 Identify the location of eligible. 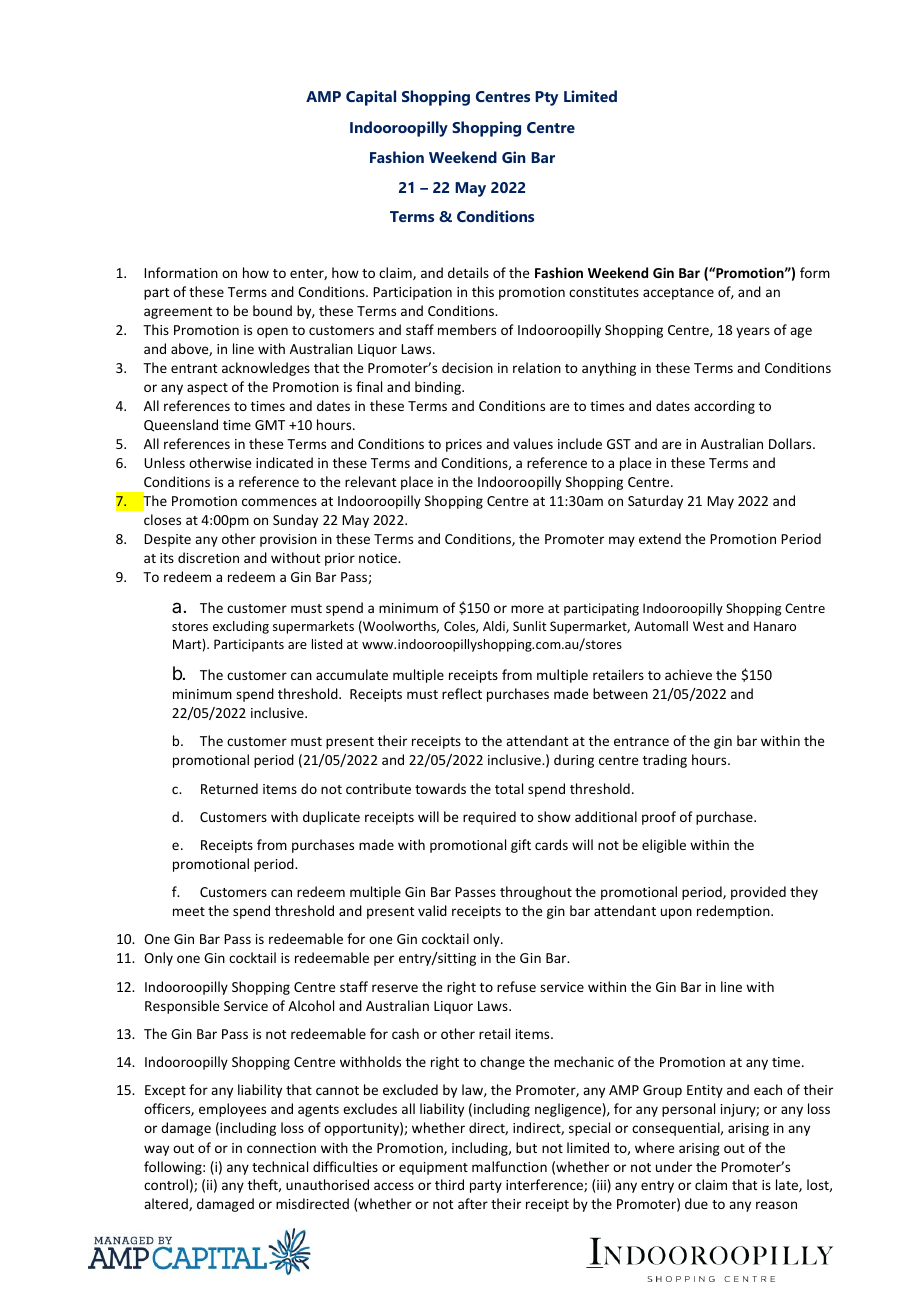
(664, 846).
